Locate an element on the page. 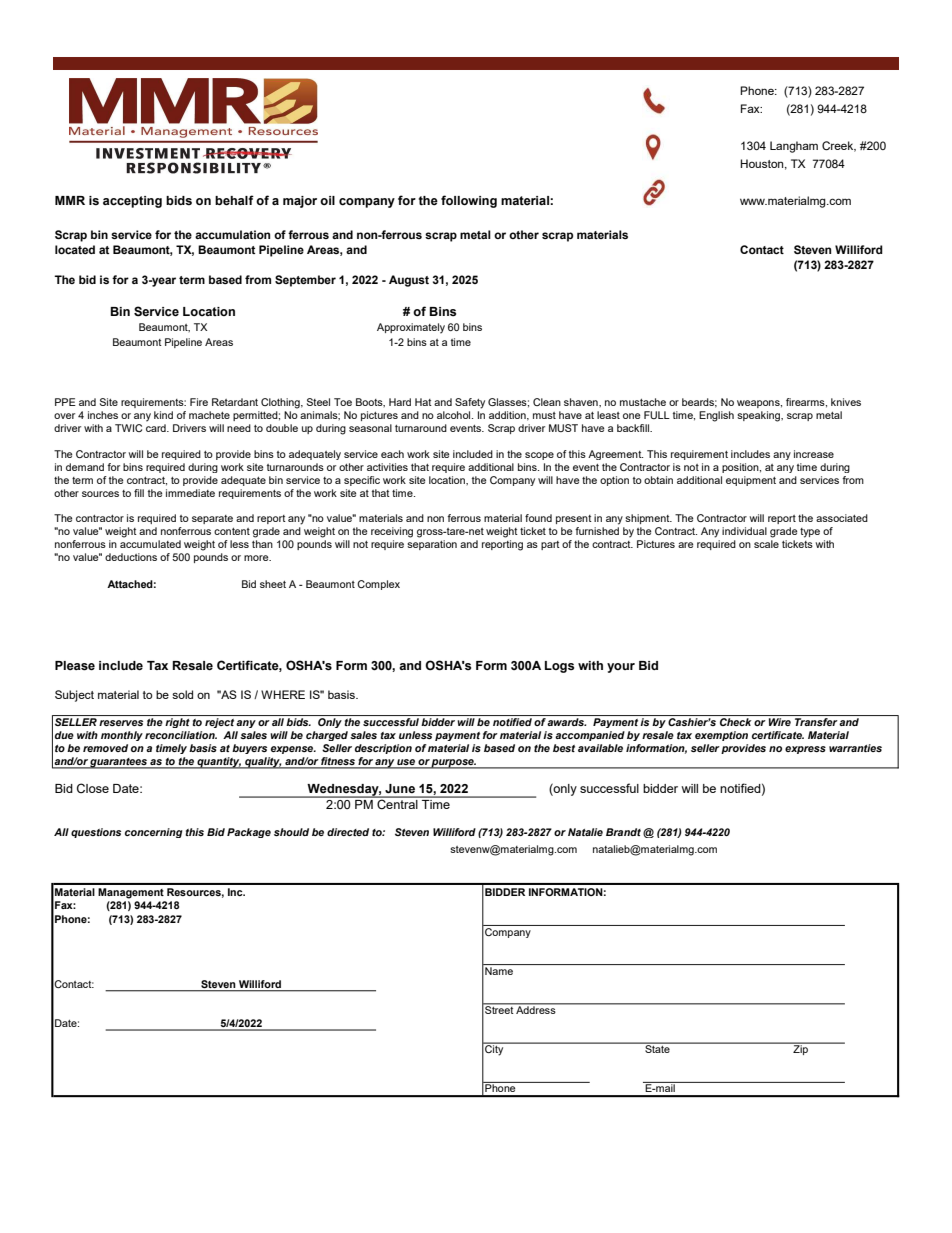  scale is located at coordinates (766, 544).
